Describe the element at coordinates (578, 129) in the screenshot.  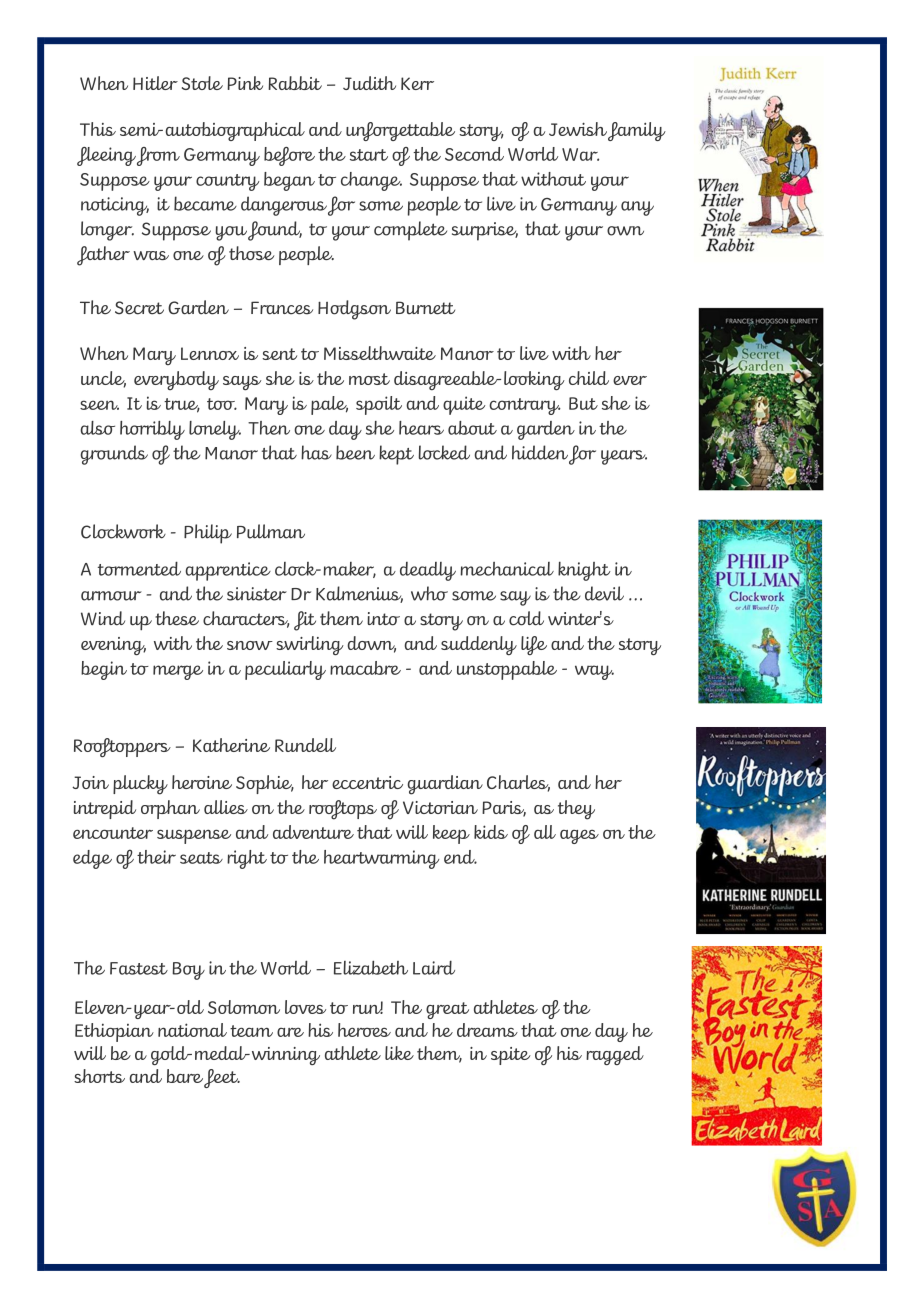
I see `Jewish` at that location.
